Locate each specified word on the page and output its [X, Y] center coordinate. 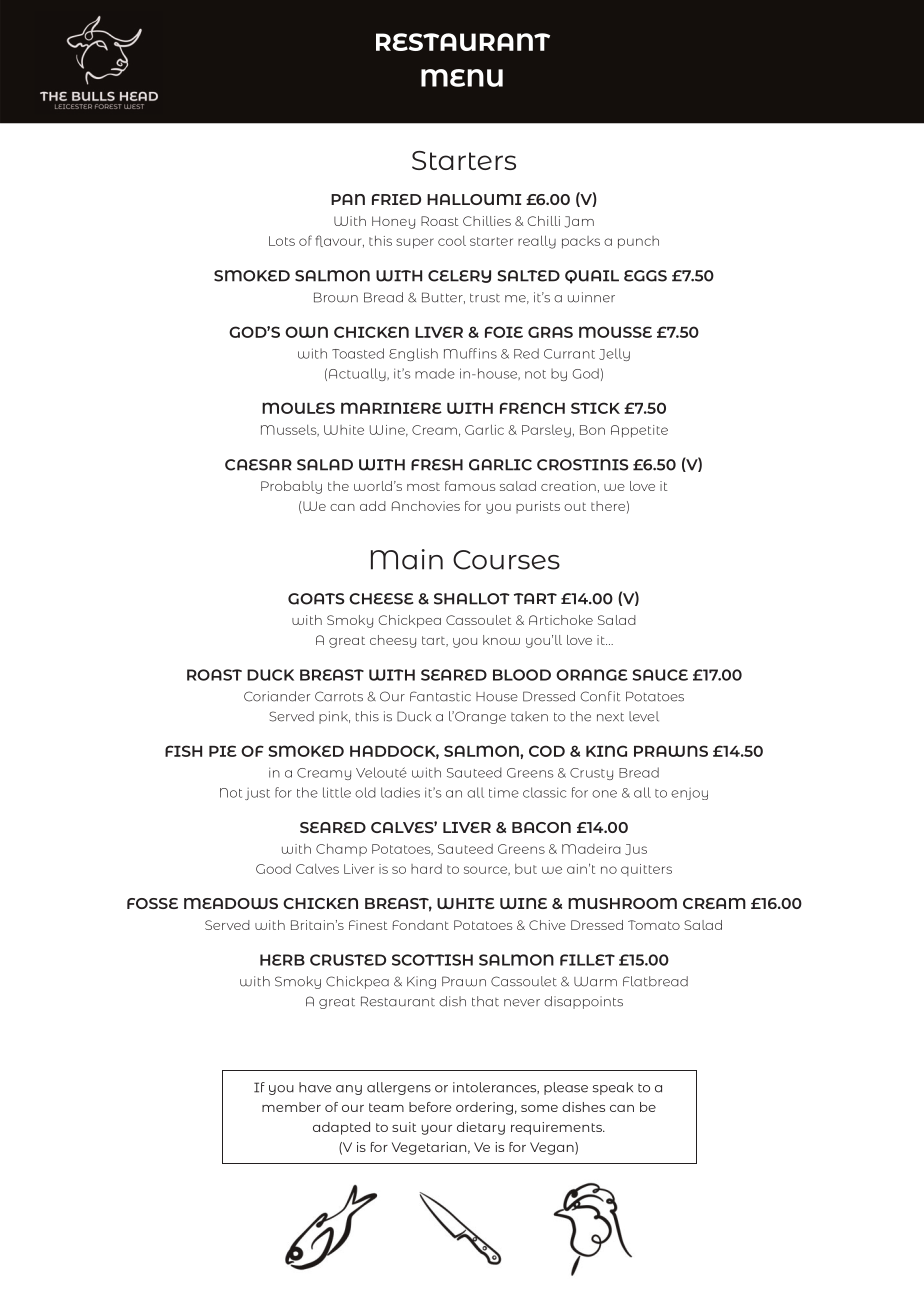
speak [613, 1088]
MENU [462, 78]
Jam [579, 222]
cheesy [393, 641]
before [430, 1107]
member [291, 1107]
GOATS [316, 599]
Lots [282, 241]
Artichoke [561, 620]
